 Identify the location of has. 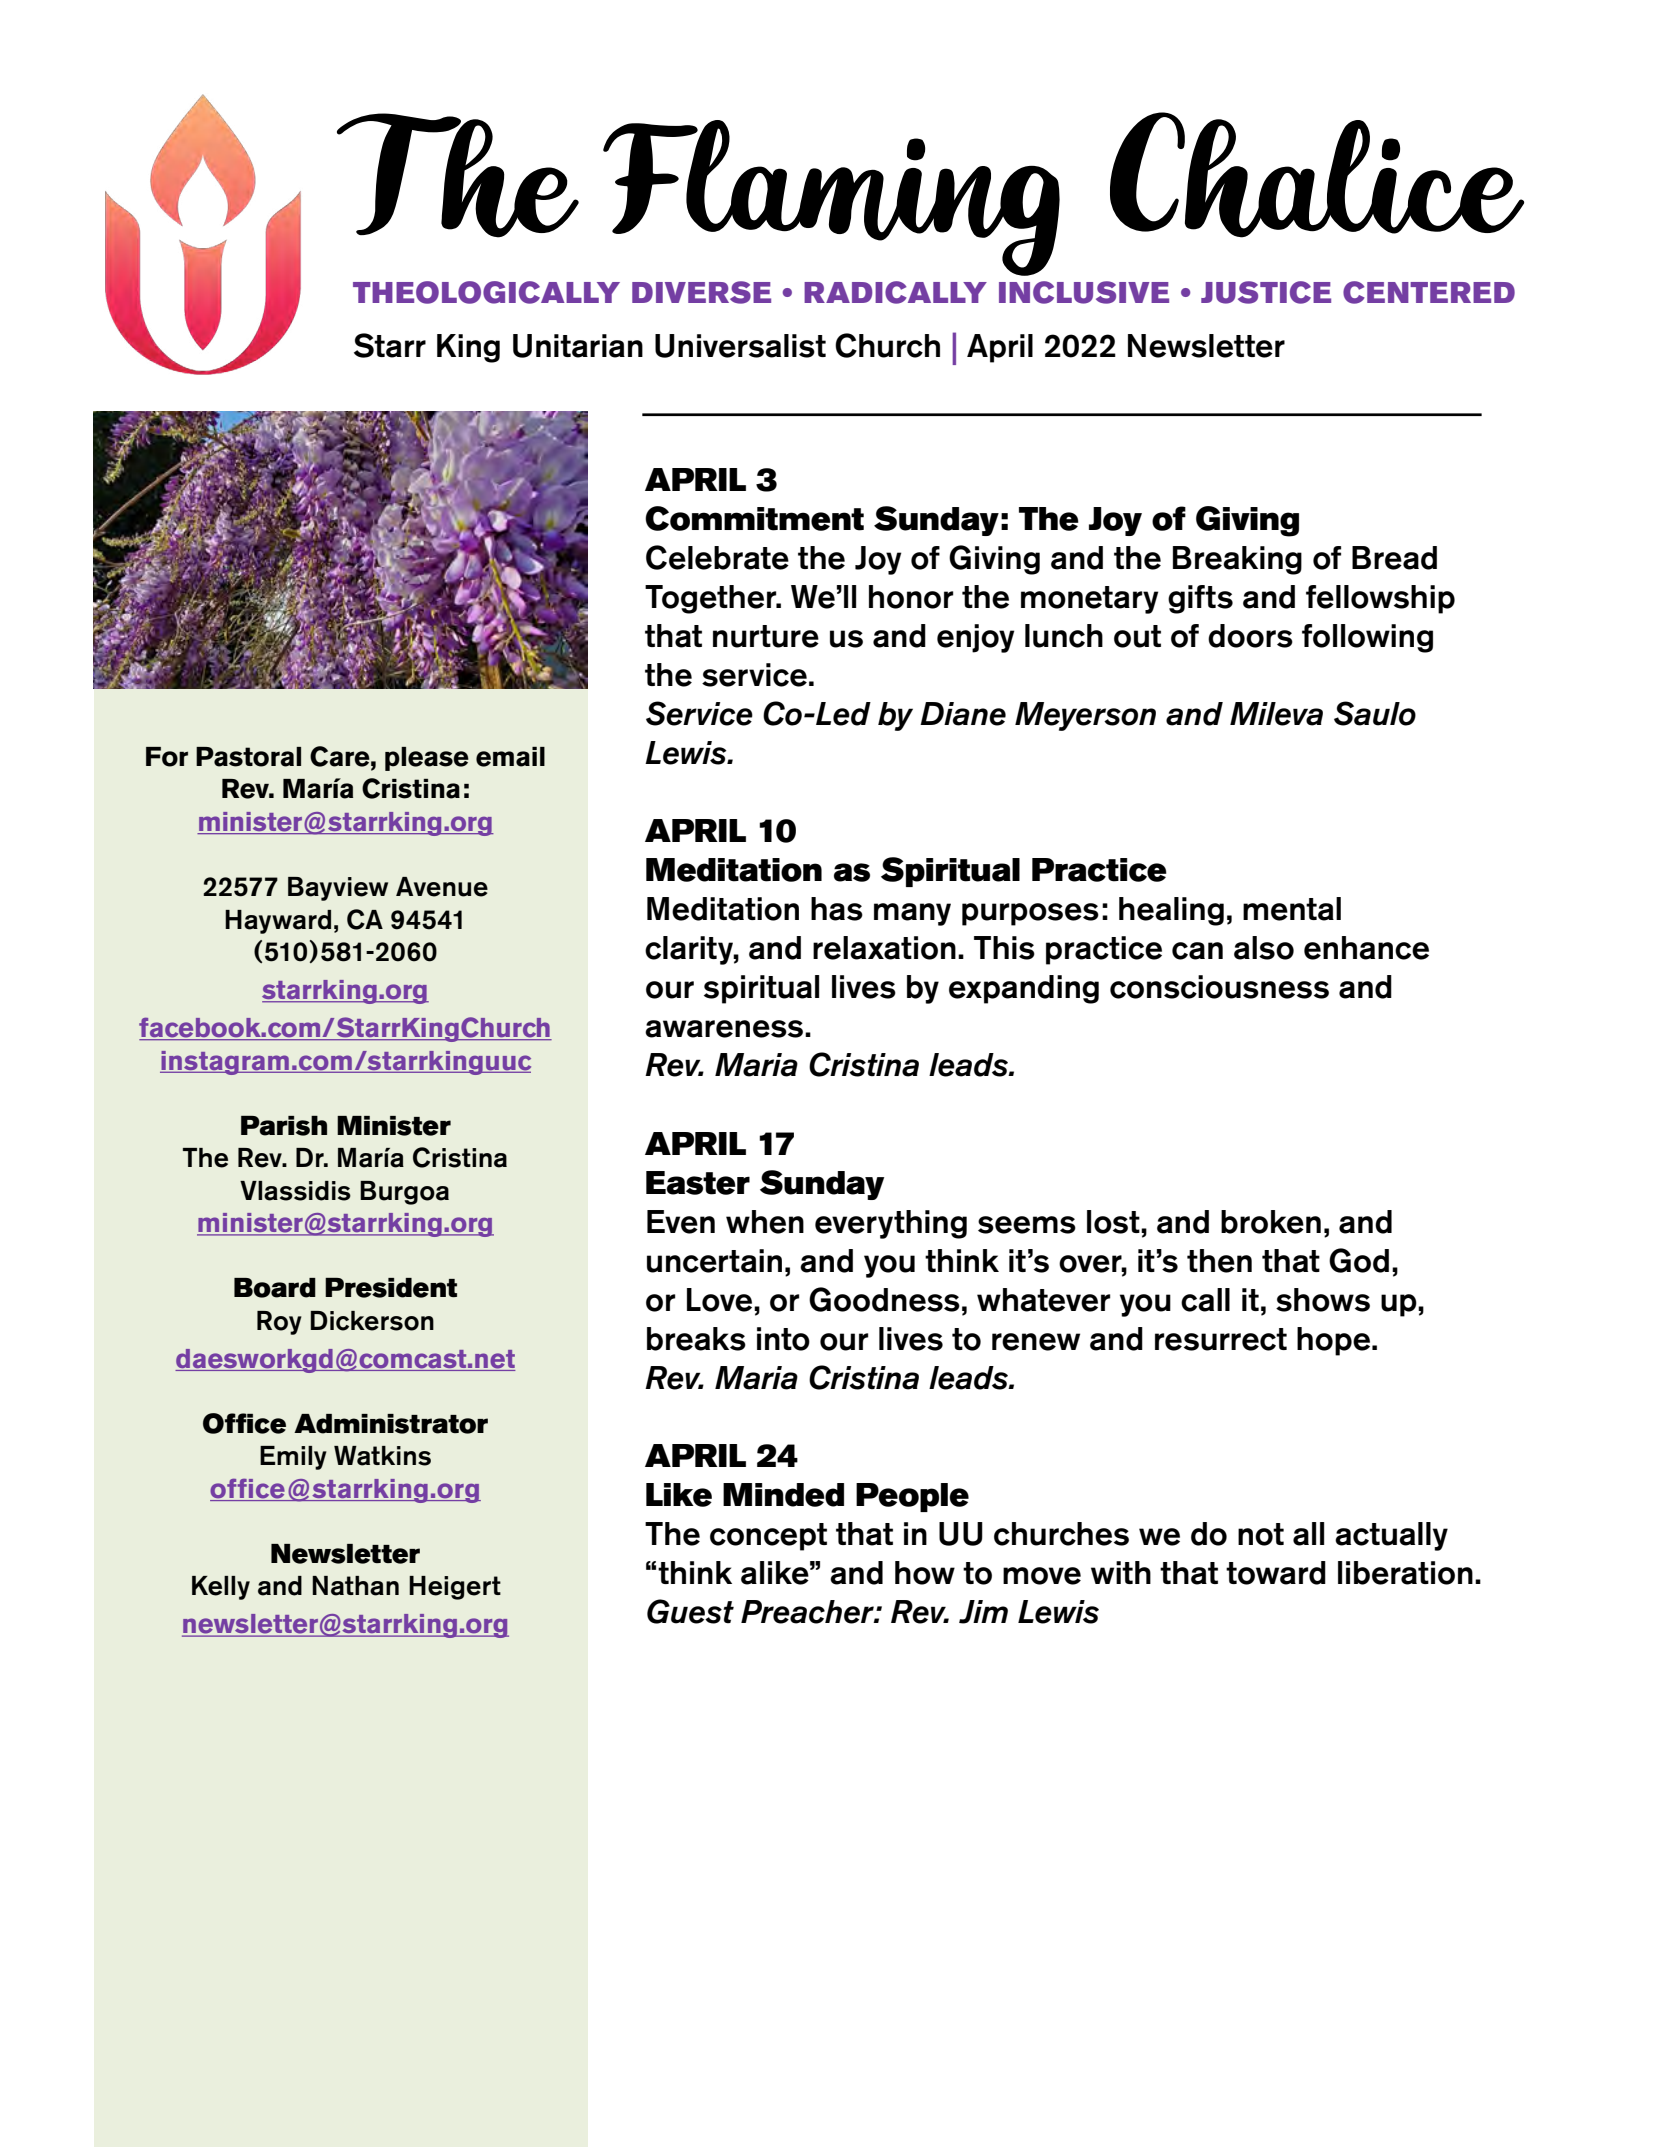
(837, 909).
